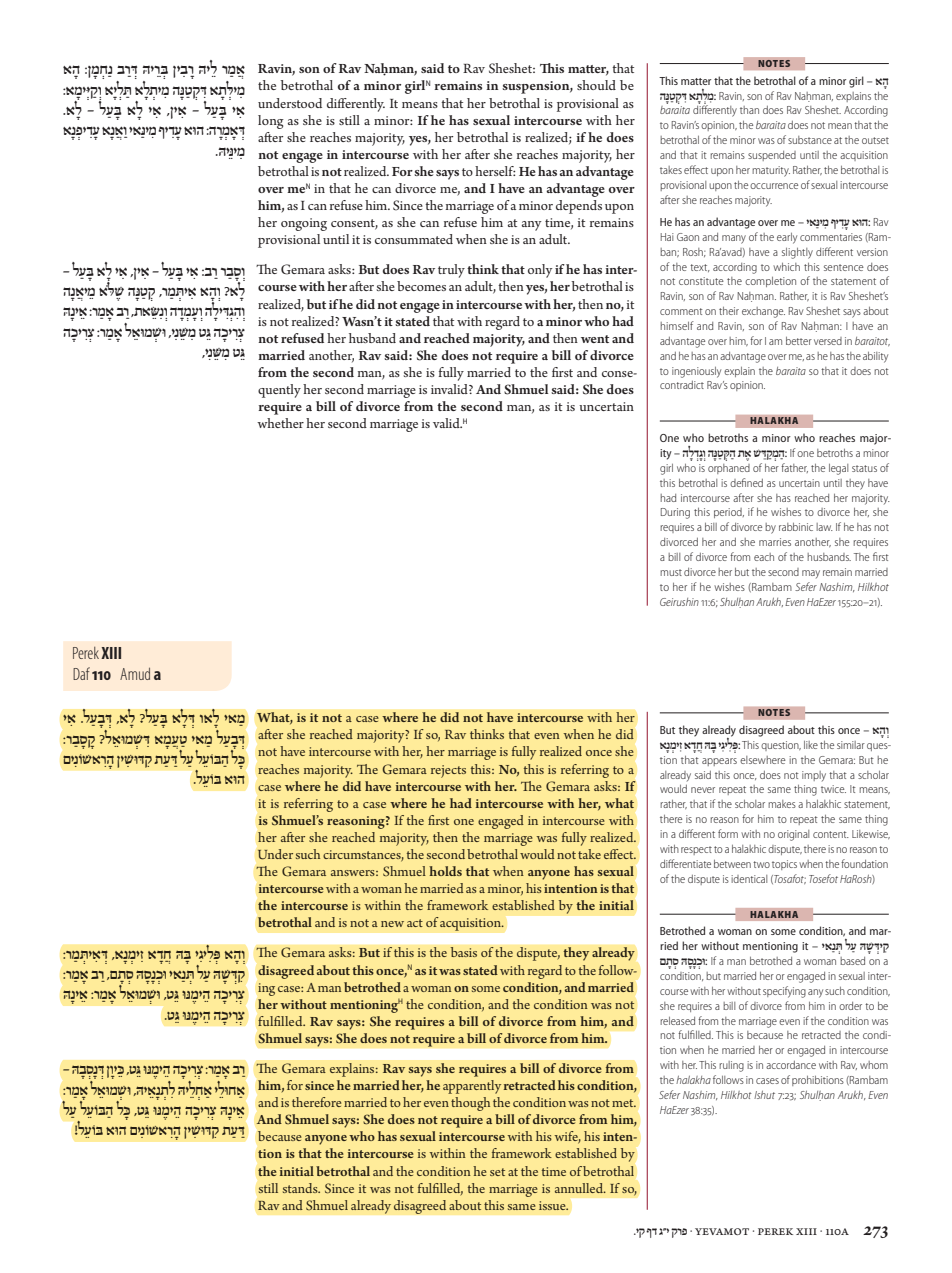  I want to click on new, so click(392, 924).
